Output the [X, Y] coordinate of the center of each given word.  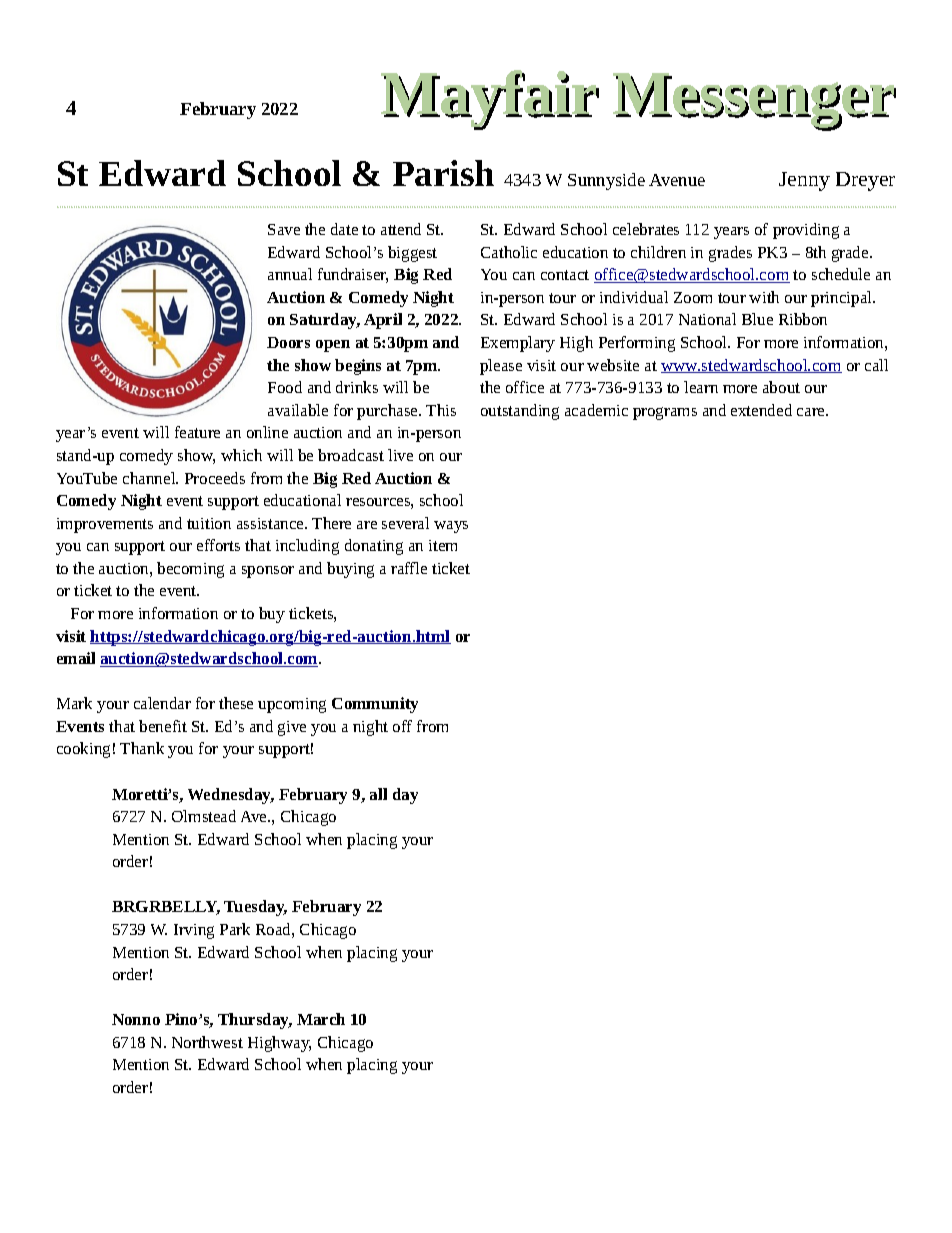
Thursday [255, 1021]
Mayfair [490, 100]
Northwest [207, 1042]
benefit [163, 726]
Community [375, 705]
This [441, 410]
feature [197, 432]
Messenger [755, 102]
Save [284, 229]
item [443, 545]
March [321, 1019]
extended [761, 410]
